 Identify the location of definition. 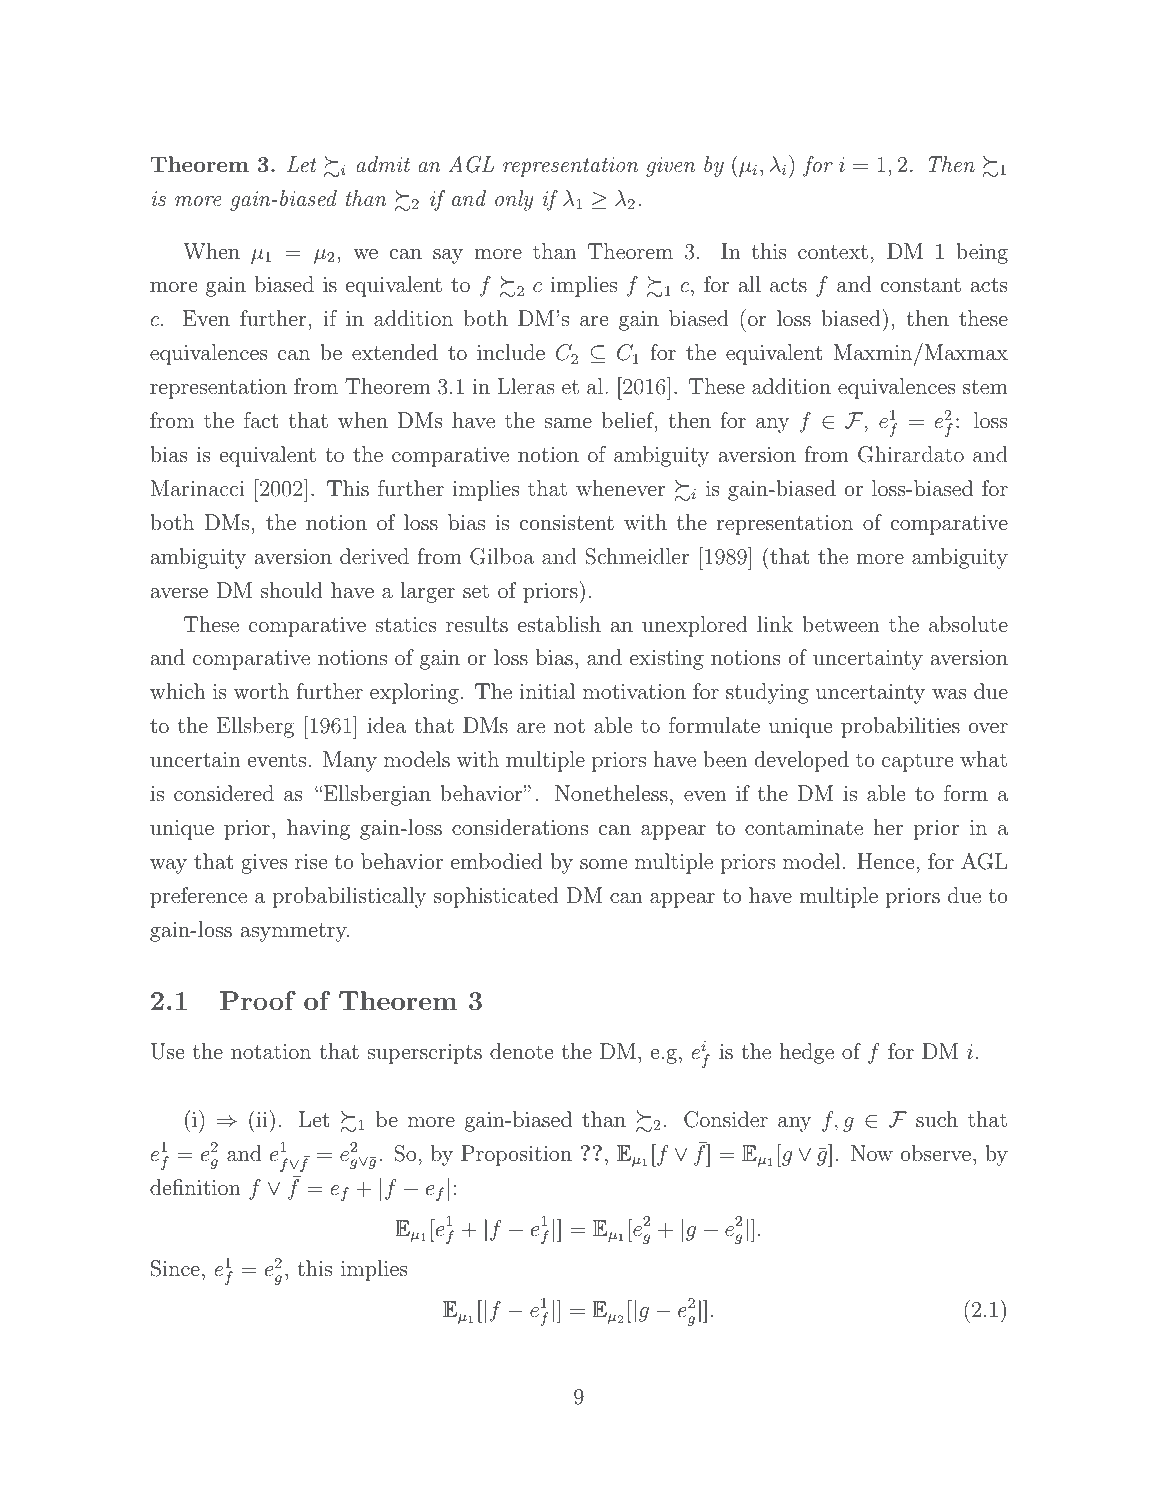
(195, 1187).
